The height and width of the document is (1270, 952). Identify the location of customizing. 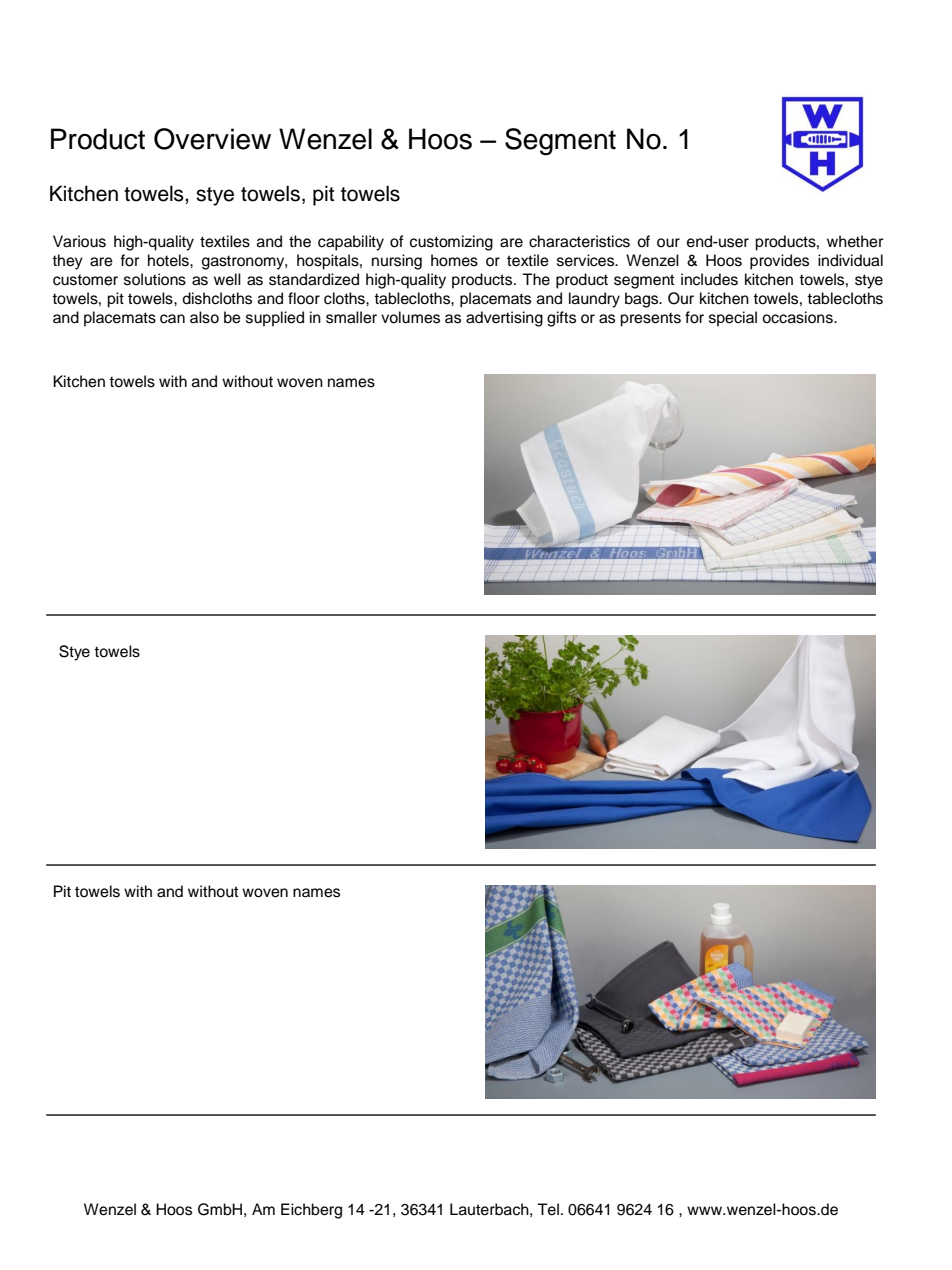
(451, 243).
